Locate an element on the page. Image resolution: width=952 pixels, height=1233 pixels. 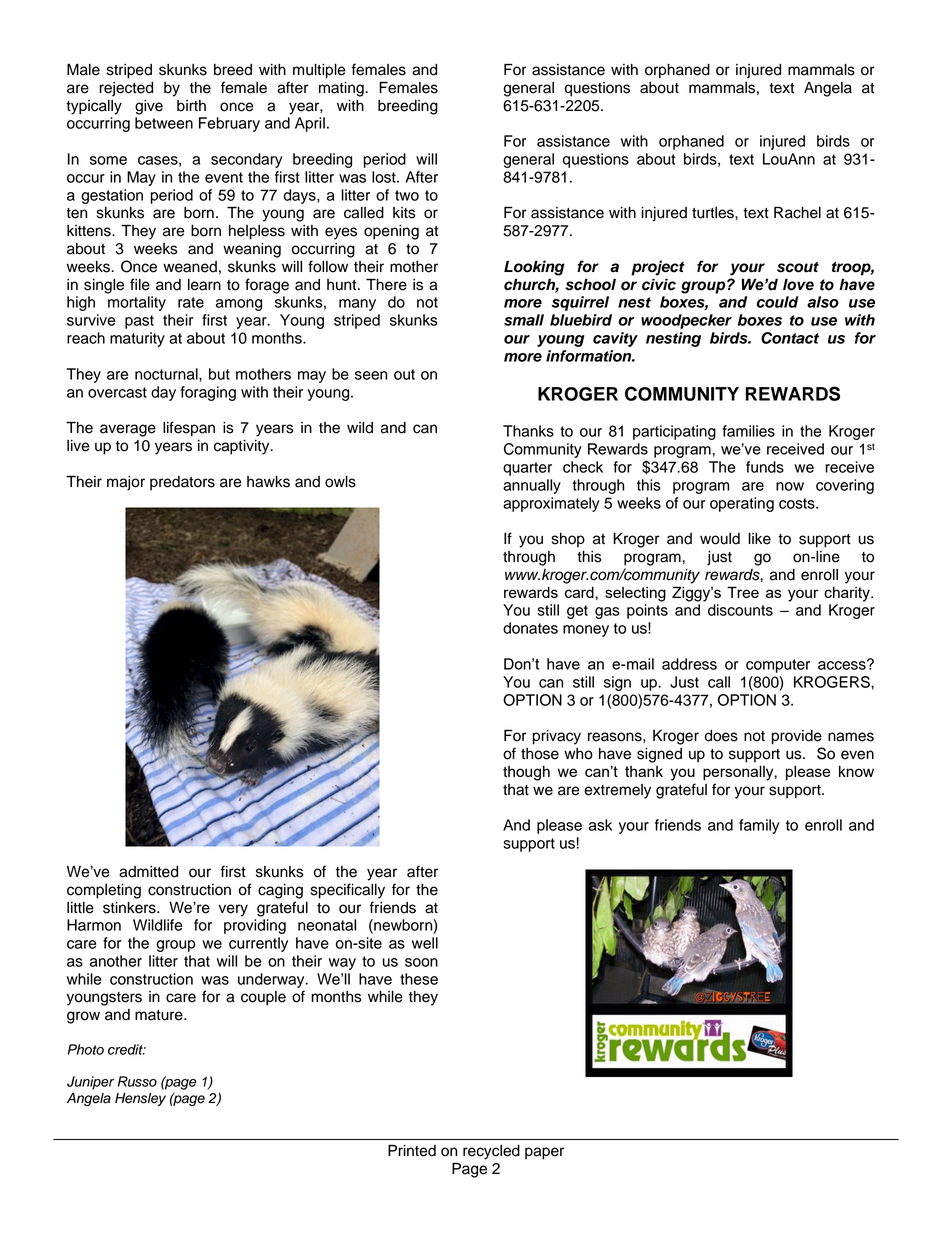
mating is located at coordinates (342, 89).
